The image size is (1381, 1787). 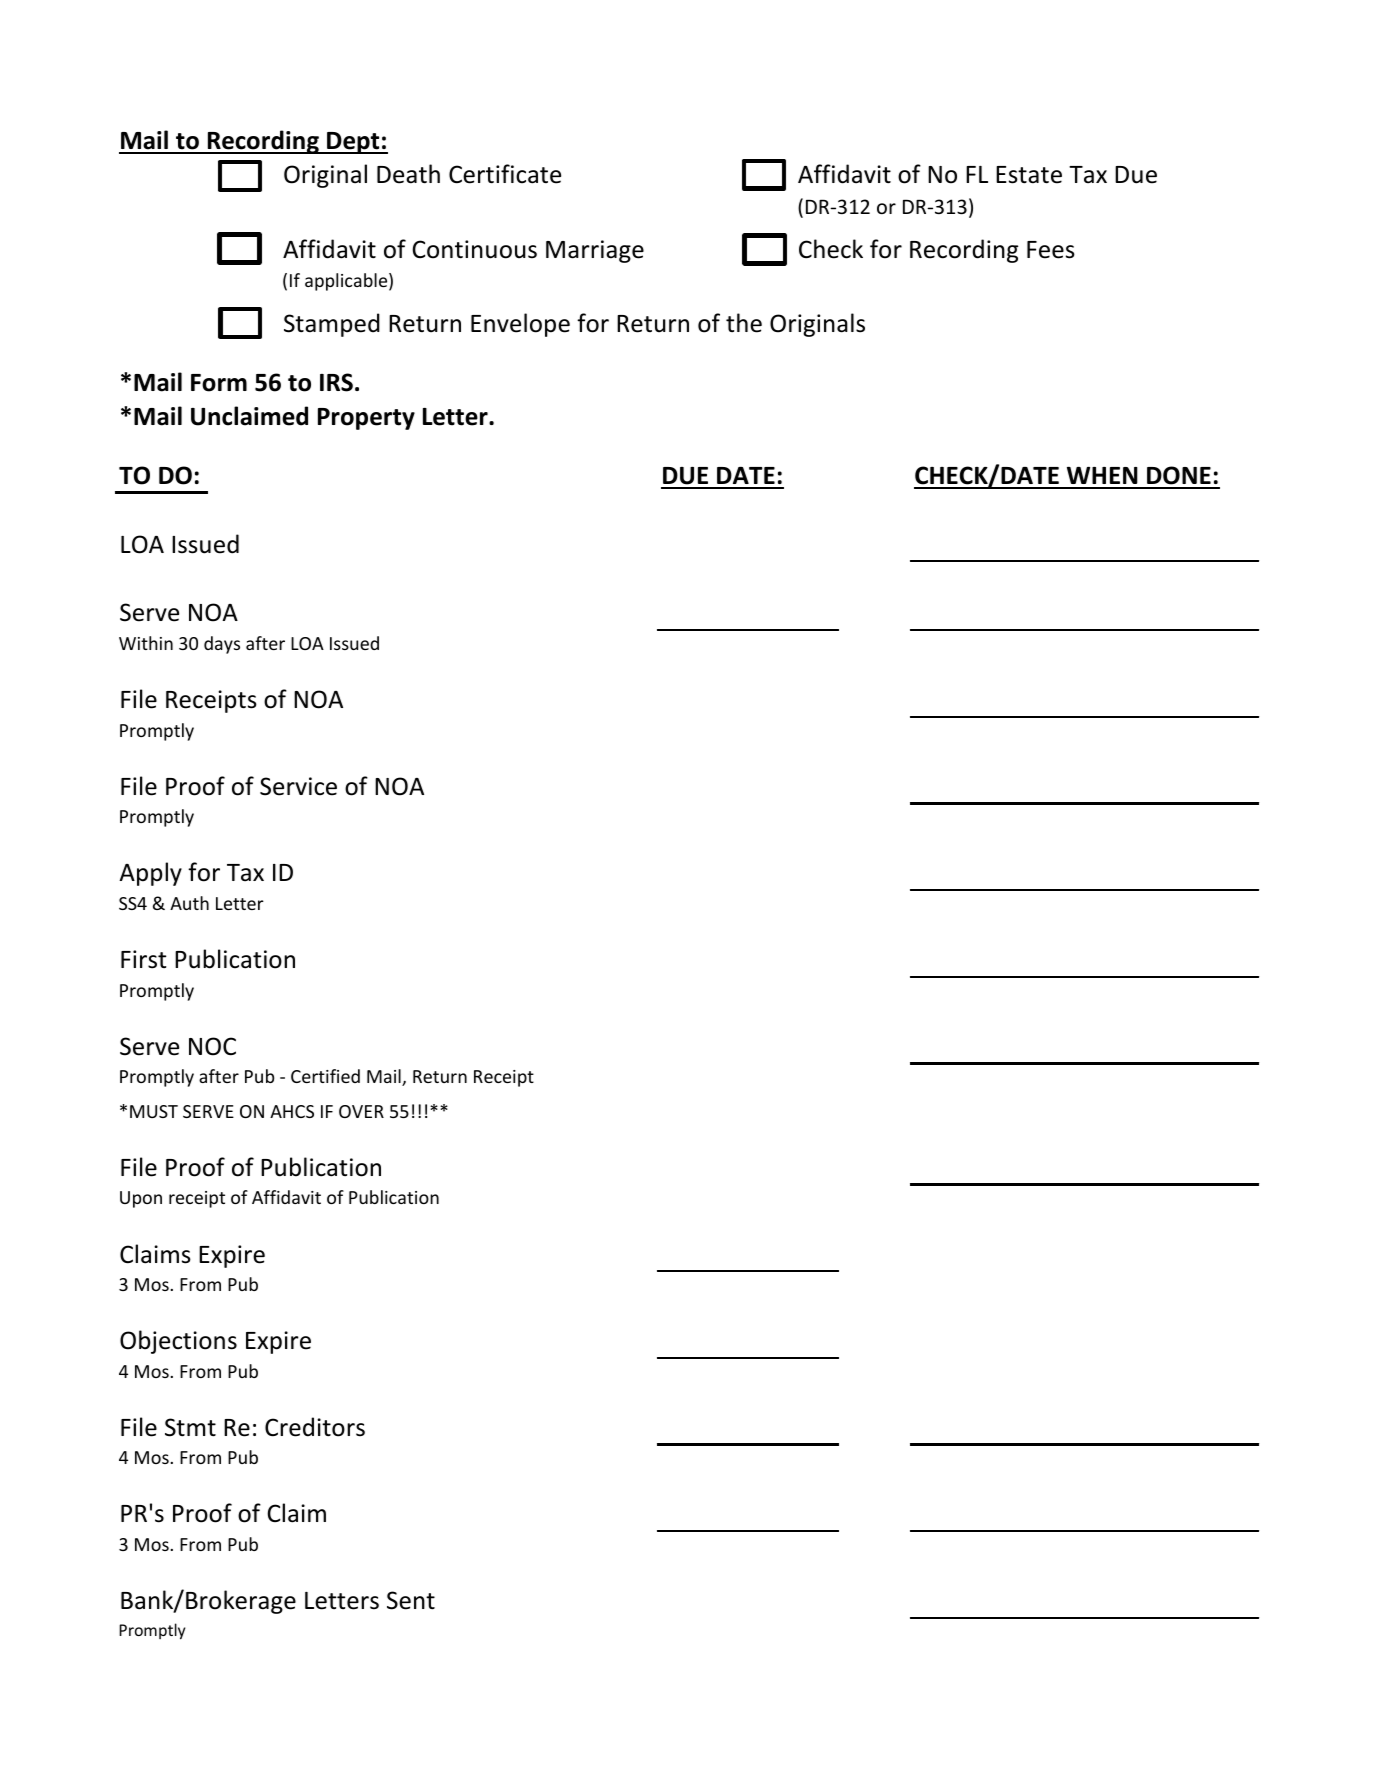 I want to click on OVER, so click(x=361, y=1111).
